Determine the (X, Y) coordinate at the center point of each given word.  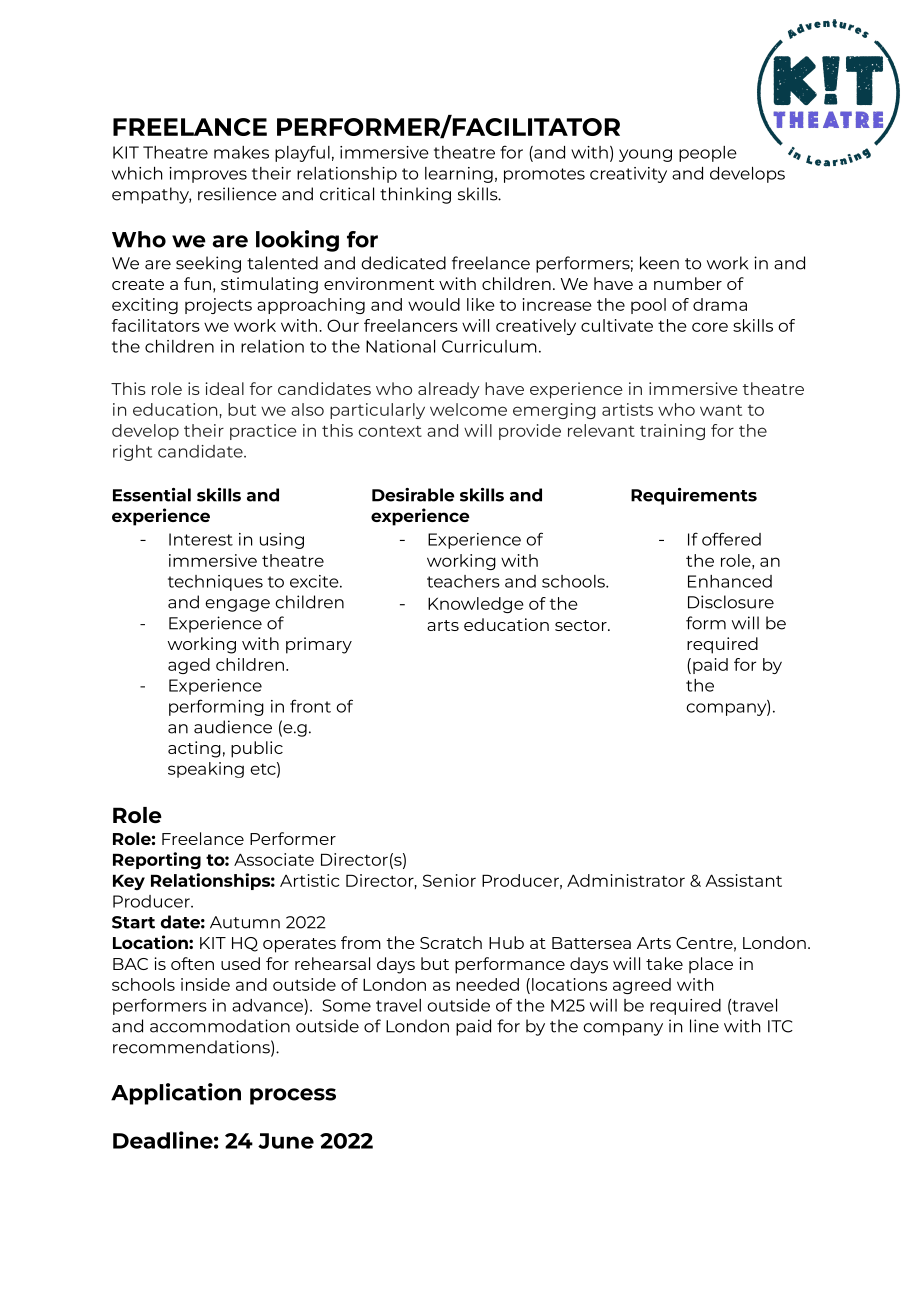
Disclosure (731, 602)
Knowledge (476, 605)
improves (208, 175)
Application (176, 1094)
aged (189, 666)
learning (459, 175)
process (293, 1096)
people (708, 154)
